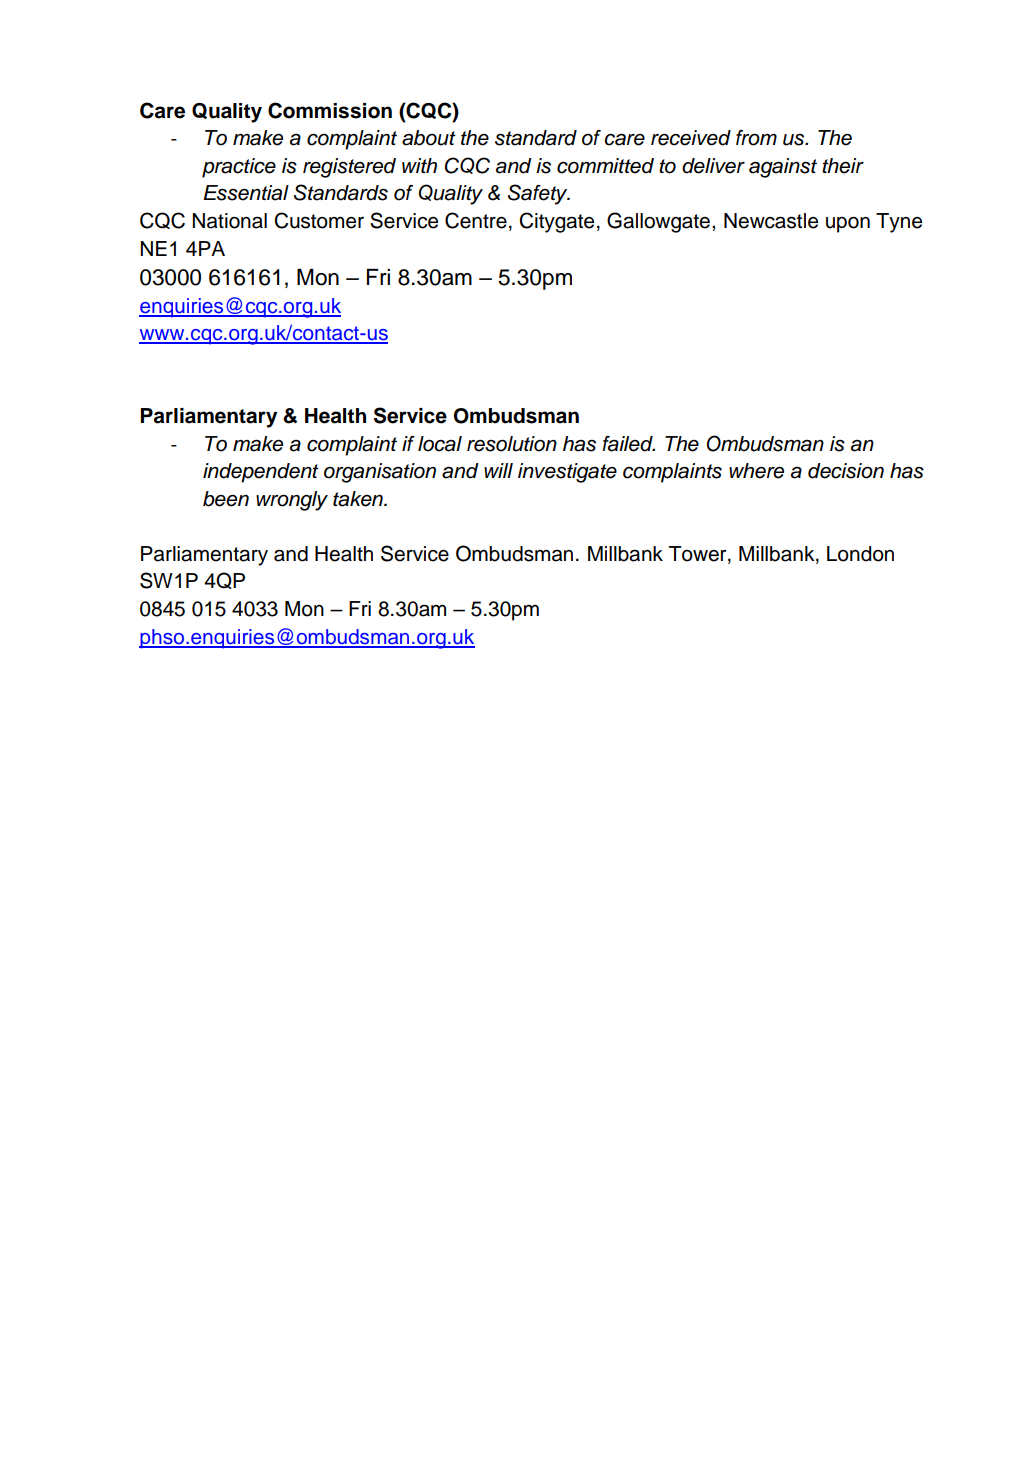 This document has width=1033, height=1460. I want to click on Centre, so click(476, 220).
